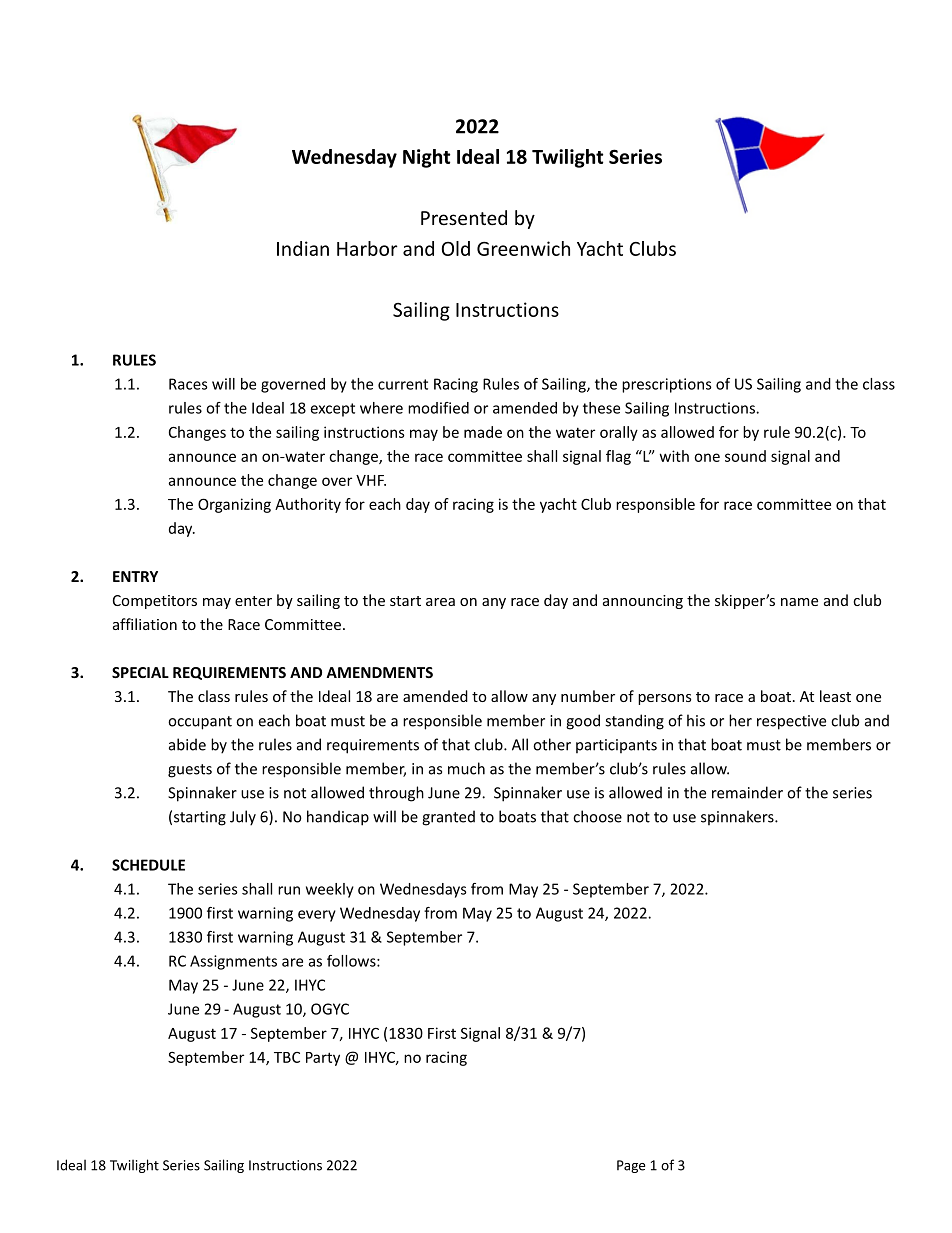 The width and height of the document is (952, 1233). Describe the element at coordinates (464, 217) in the document. I see `Presented` at that location.
